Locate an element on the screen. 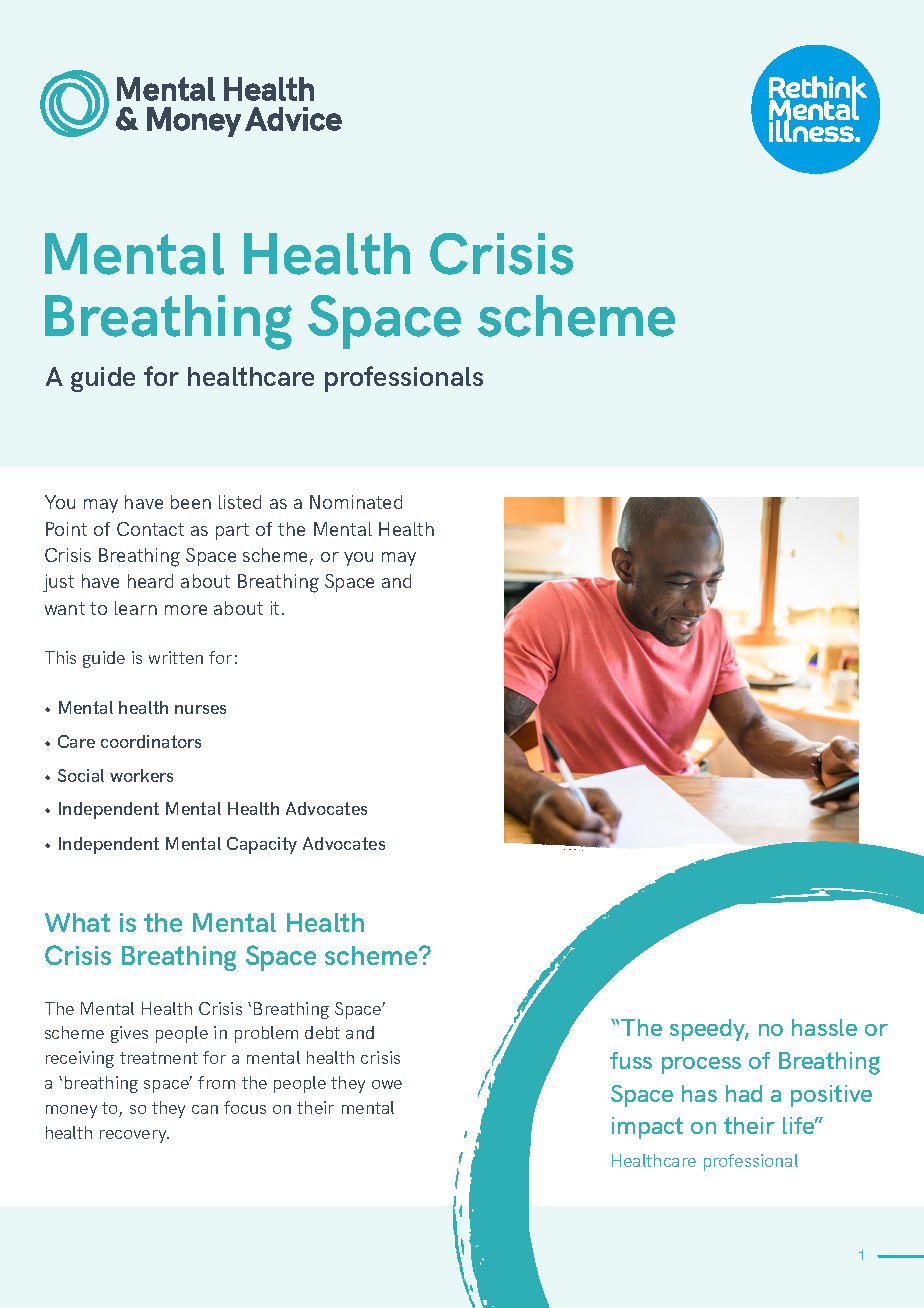 The height and width of the screenshot is (1308, 924). workers is located at coordinates (141, 775).
